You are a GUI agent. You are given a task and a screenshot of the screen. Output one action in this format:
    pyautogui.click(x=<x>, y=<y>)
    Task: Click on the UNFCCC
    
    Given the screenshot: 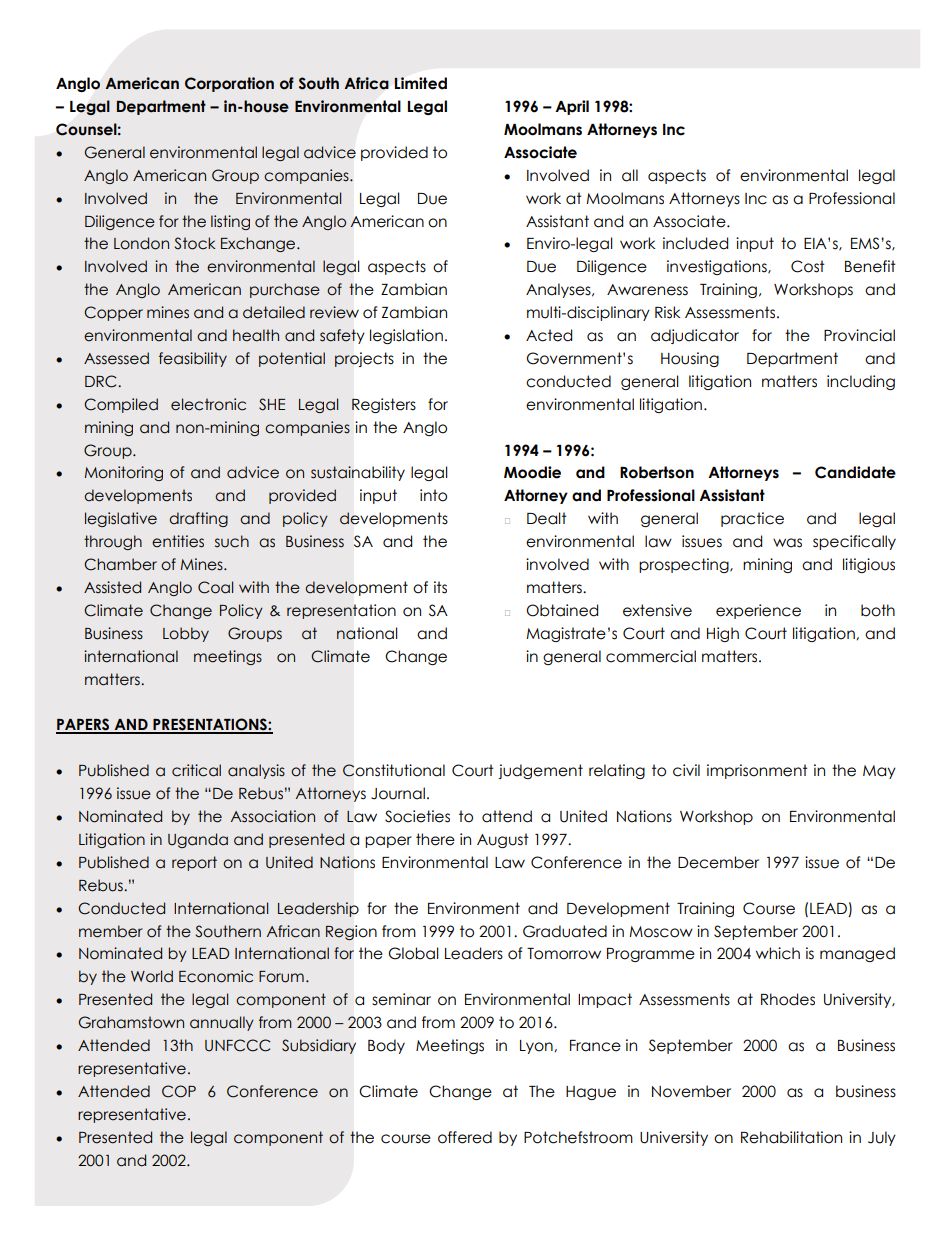 What is the action you would take?
    pyautogui.click(x=237, y=1045)
